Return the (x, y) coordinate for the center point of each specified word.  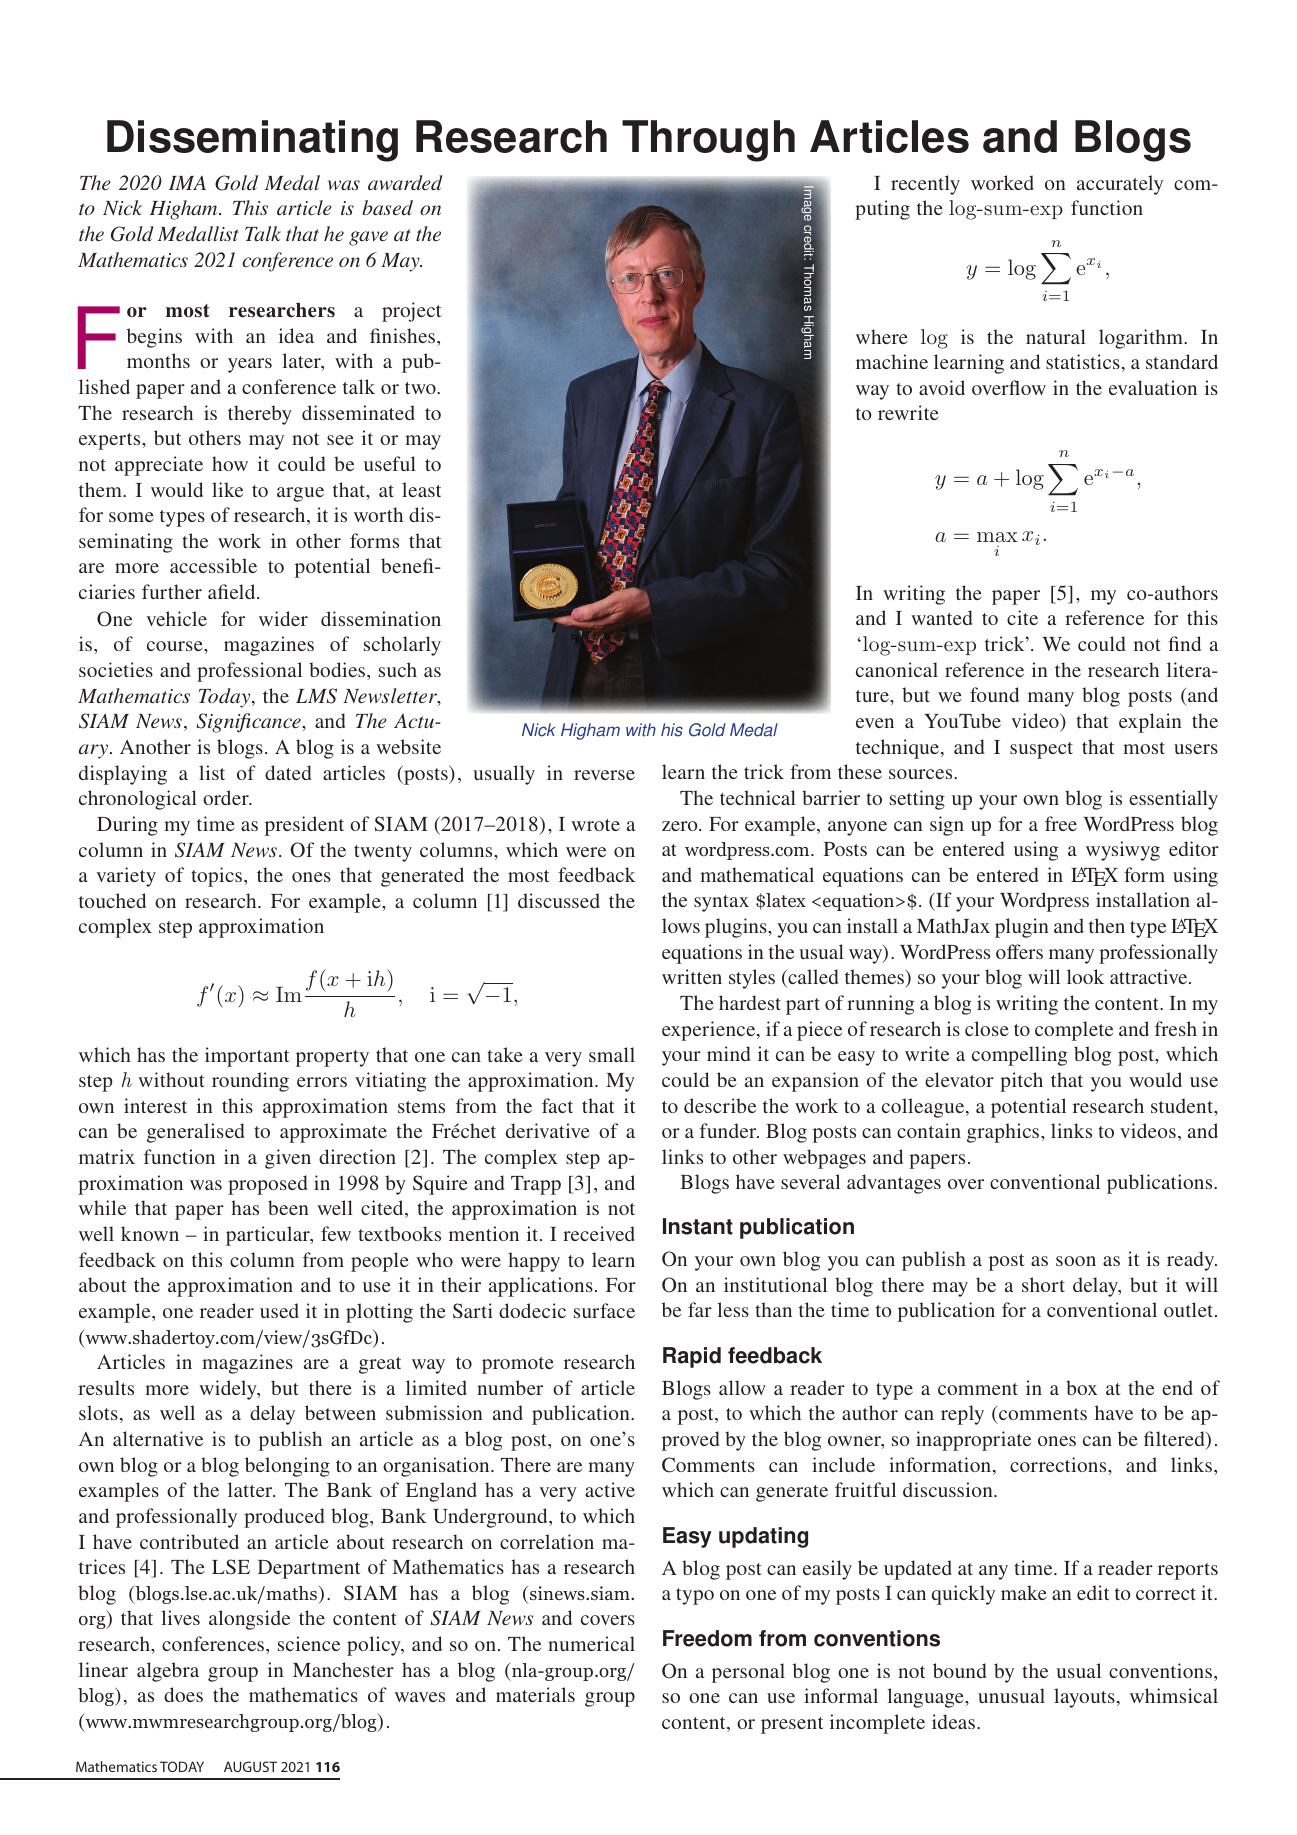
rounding (250, 1082)
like (227, 489)
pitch (1021, 1082)
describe (720, 1105)
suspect (1041, 750)
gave (368, 238)
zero (681, 826)
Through (708, 141)
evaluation (1153, 387)
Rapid (692, 1357)
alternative (158, 1438)
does (183, 1694)
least (421, 489)
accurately (1120, 185)
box (1081, 1387)
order (227, 797)
